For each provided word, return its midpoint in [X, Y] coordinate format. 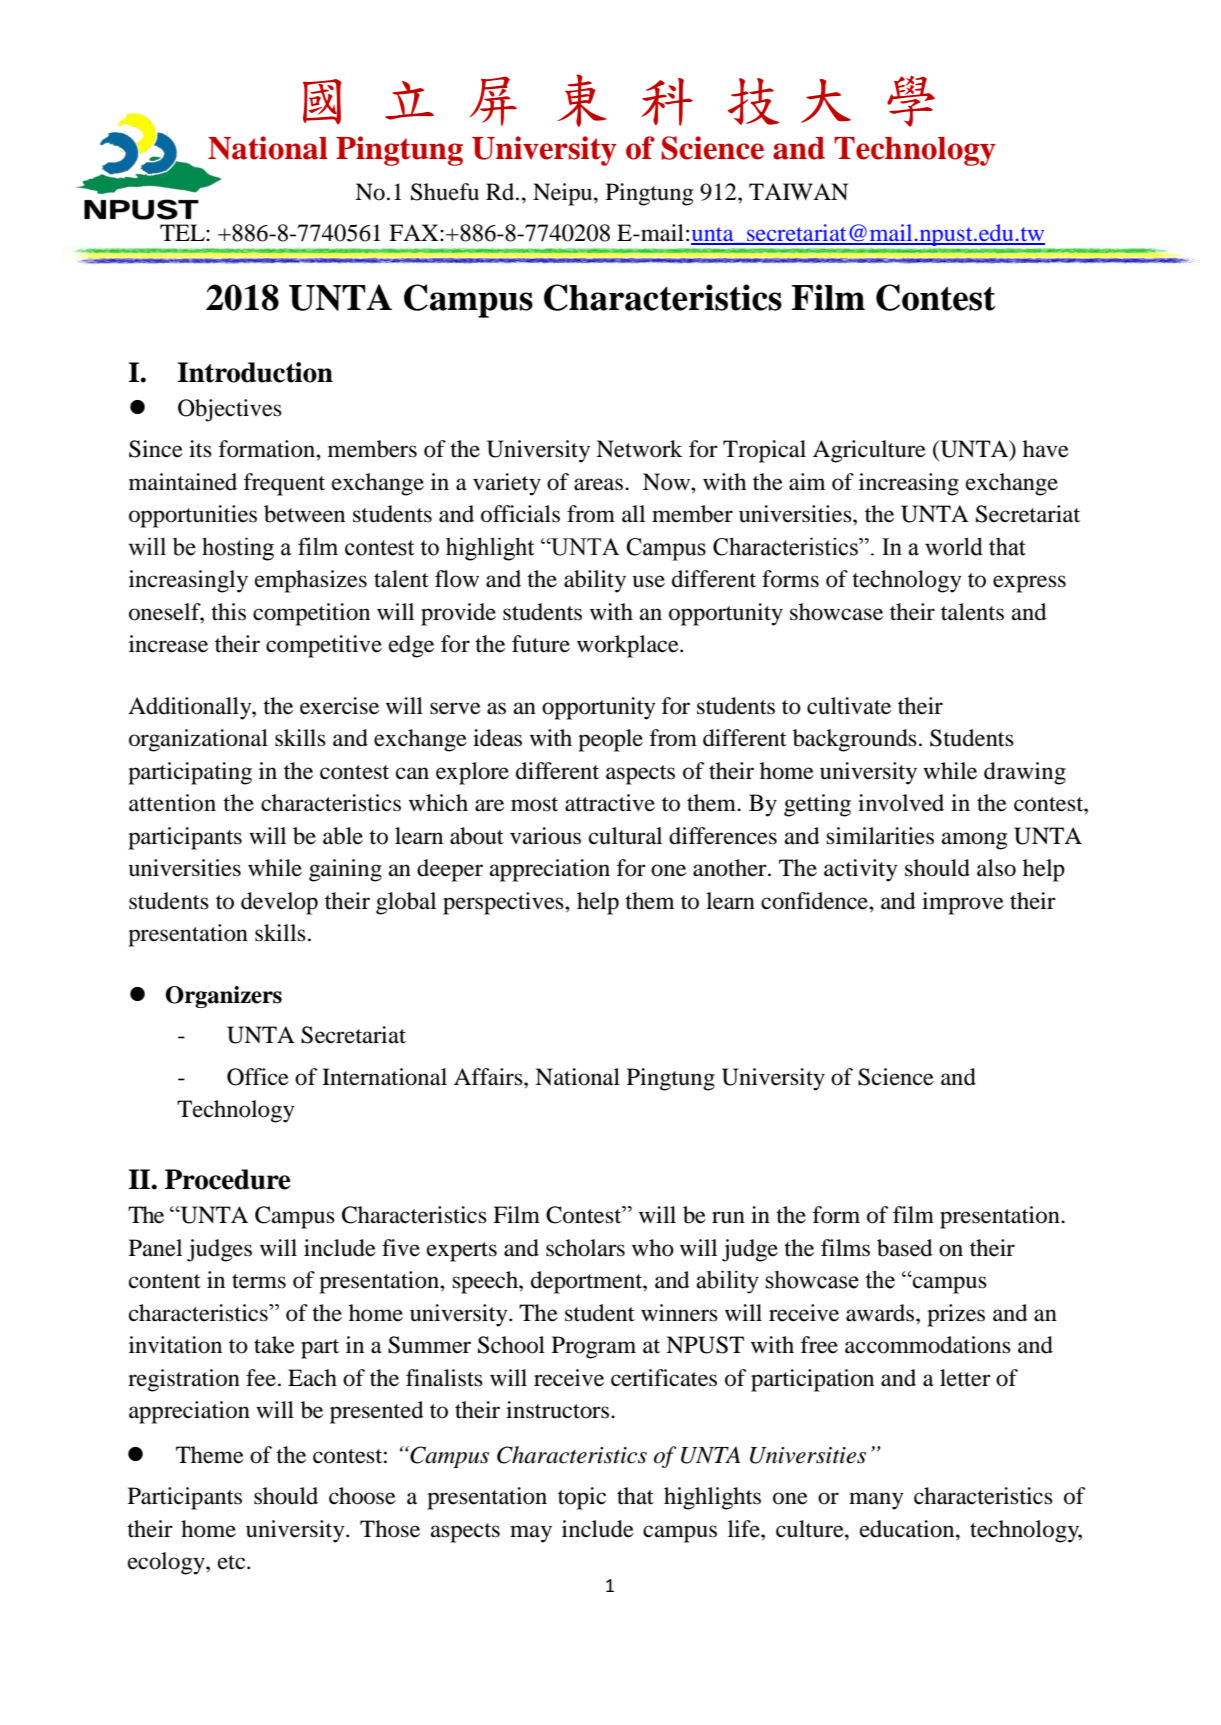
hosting [238, 549]
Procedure [228, 1179]
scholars [585, 1248]
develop [279, 903]
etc [233, 1562]
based [905, 1248]
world [954, 546]
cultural [625, 836]
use [649, 581]
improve [963, 903]
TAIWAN [798, 191]
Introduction [255, 372]
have [1046, 449]
